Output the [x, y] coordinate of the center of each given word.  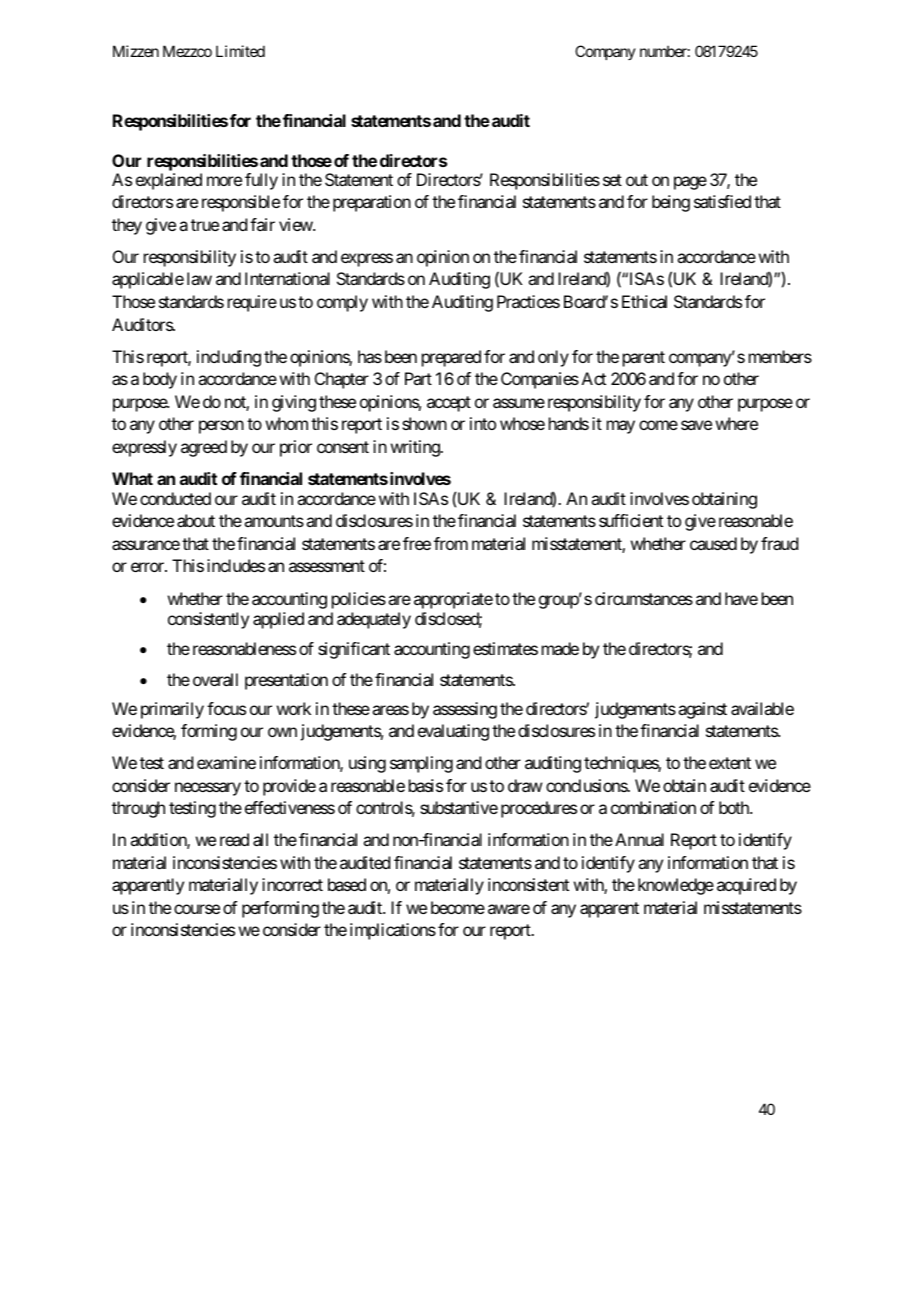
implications [393, 931]
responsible [241, 203]
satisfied [722, 201]
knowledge [676, 886]
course [197, 909]
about [196, 520]
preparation [372, 203]
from [451, 543]
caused [713, 543]
